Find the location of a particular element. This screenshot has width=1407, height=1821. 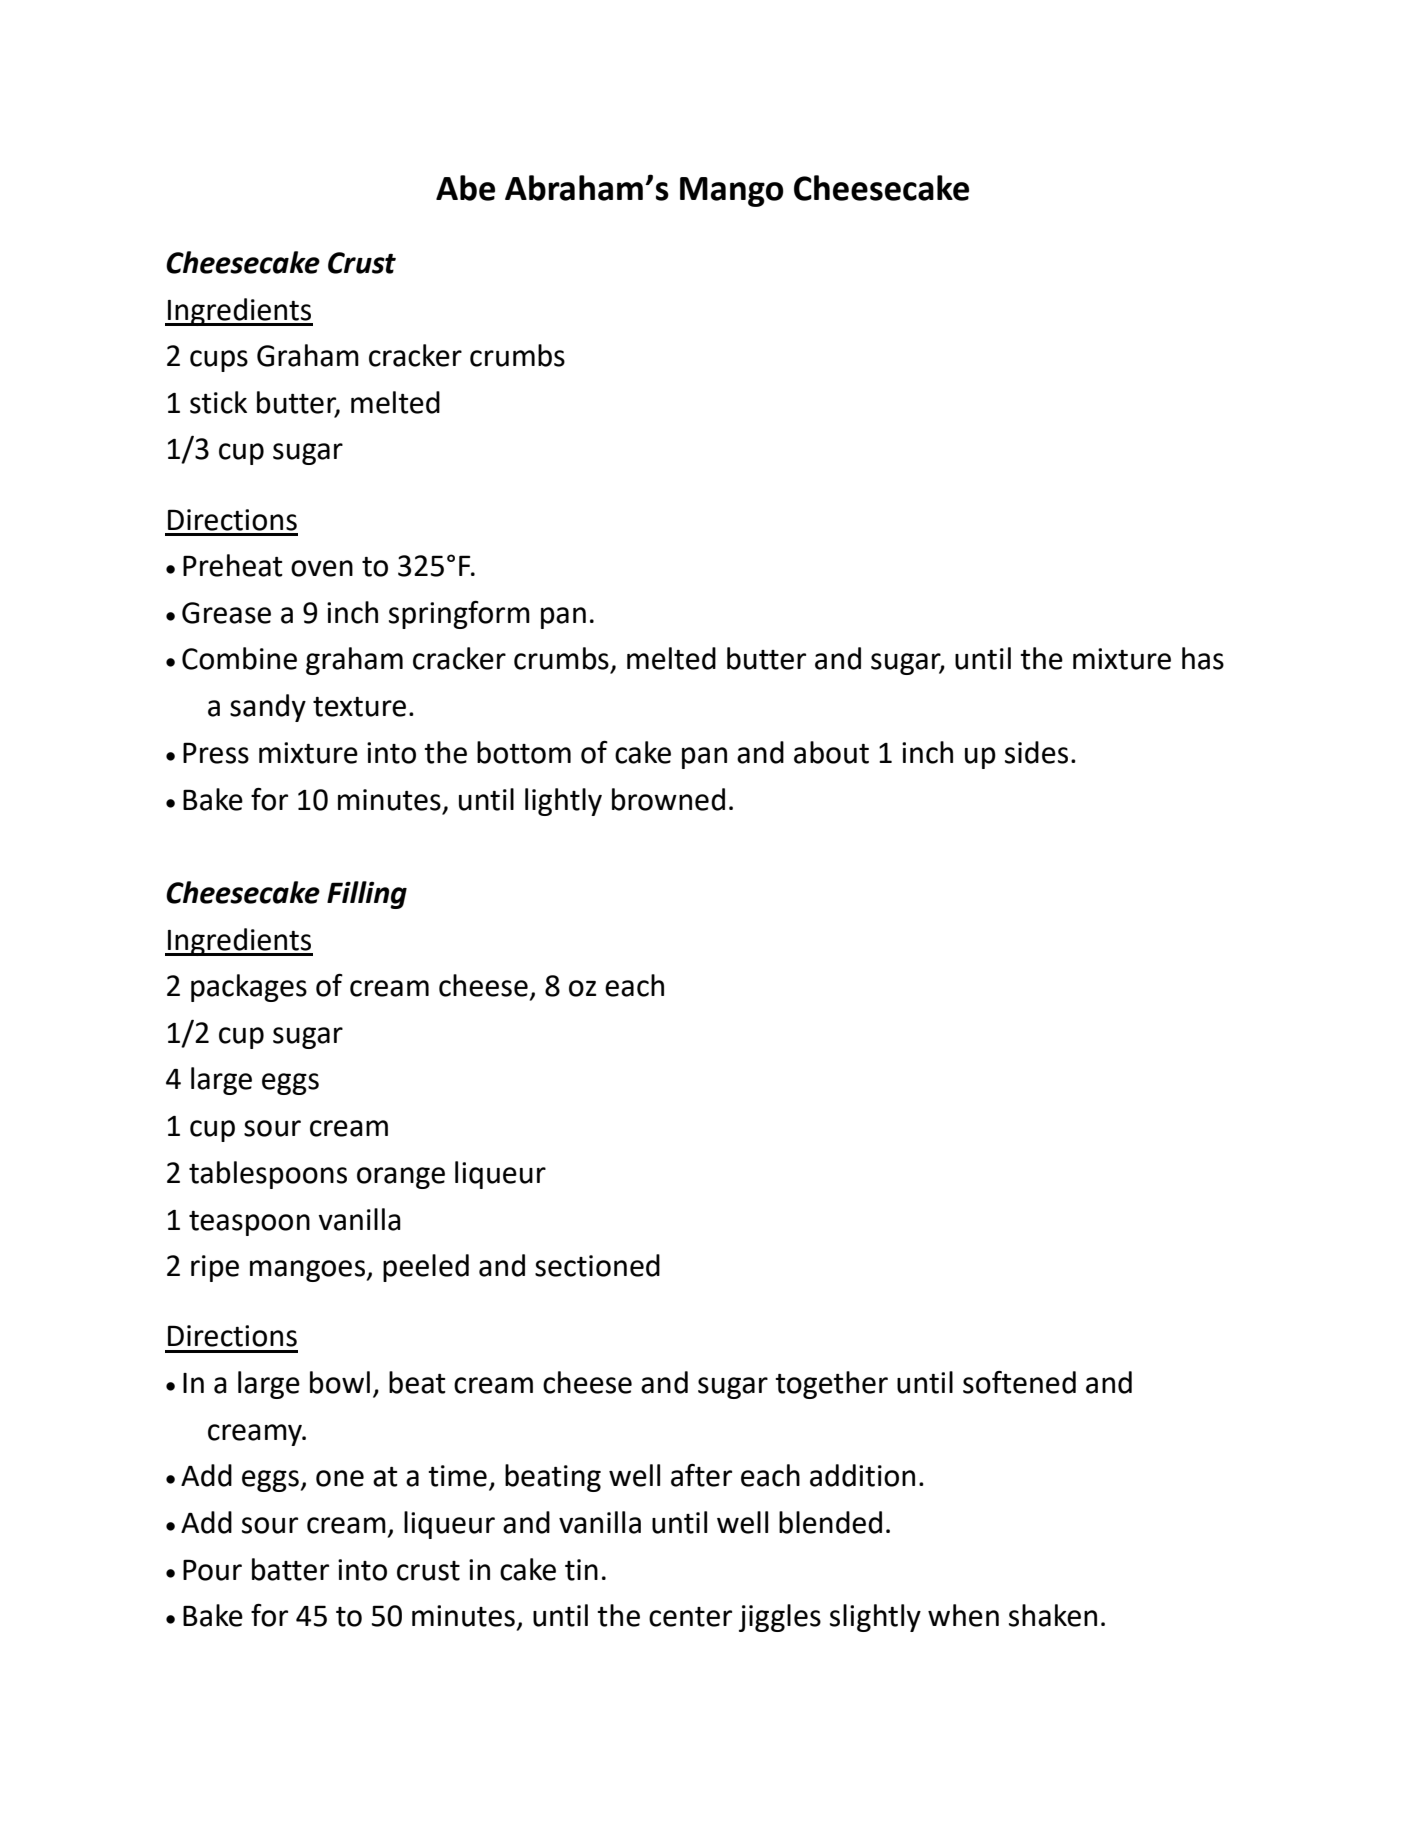

sectioned is located at coordinates (597, 1265).
